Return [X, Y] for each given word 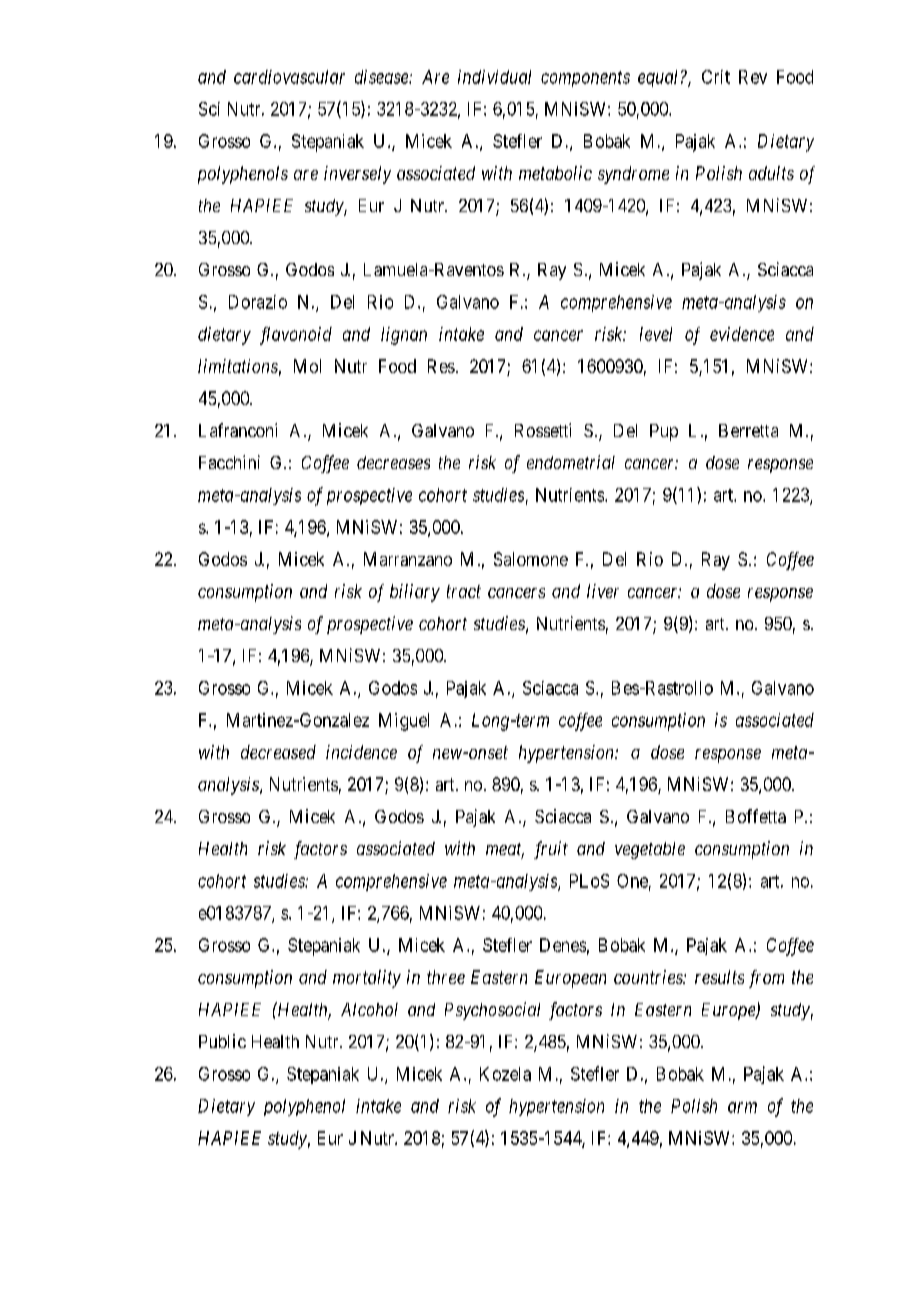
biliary [415, 593]
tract [464, 591]
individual [494, 77]
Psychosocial [492, 1011]
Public [222, 1041]
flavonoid [296, 336]
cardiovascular [289, 77]
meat [505, 850]
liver [603, 591]
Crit [716, 77]
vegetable [650, 850]
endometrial [571, 462]
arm [742, 1107]
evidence [742, 334]
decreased [278, 752]
